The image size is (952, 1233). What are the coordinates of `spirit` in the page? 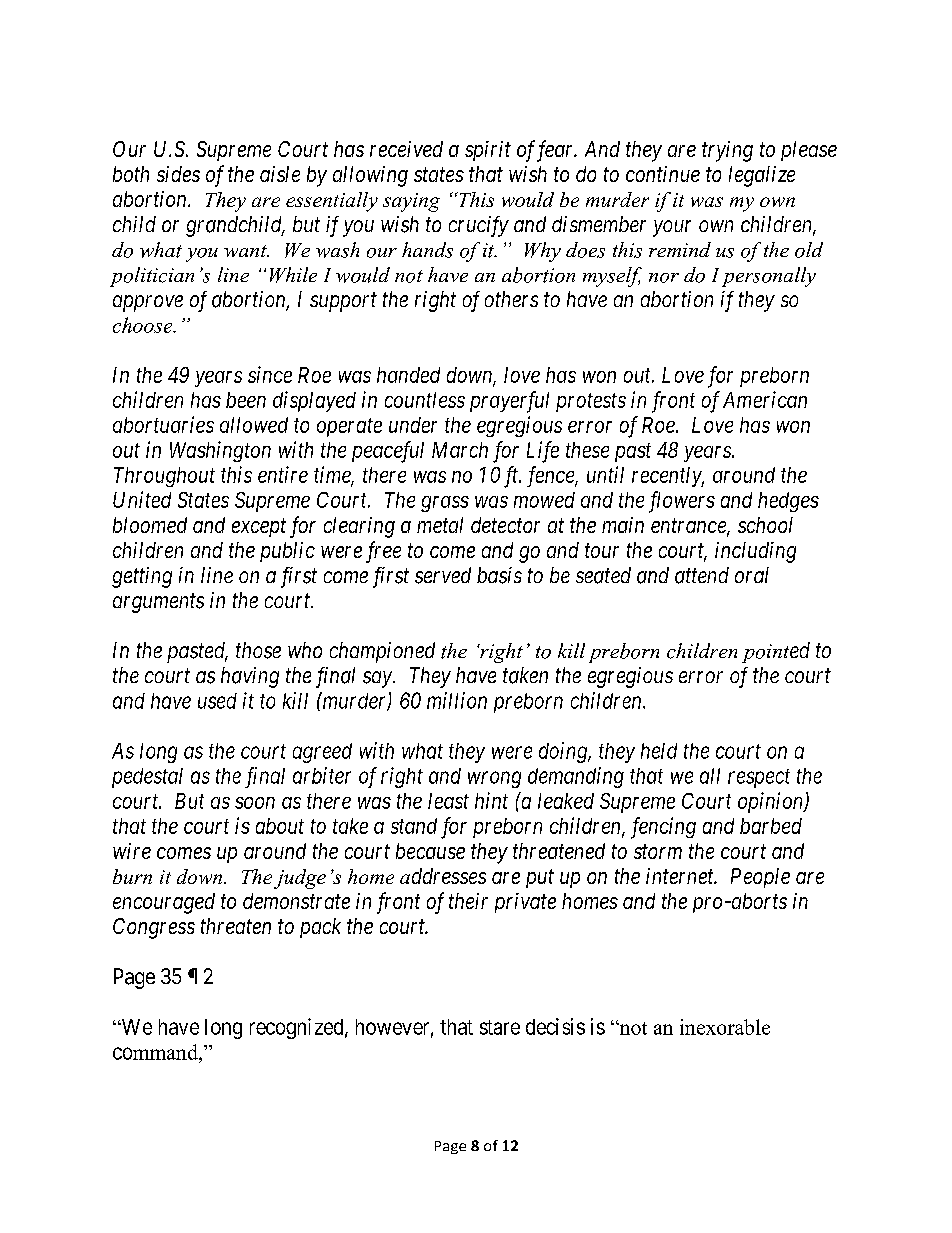 It's located at (488, 151).
